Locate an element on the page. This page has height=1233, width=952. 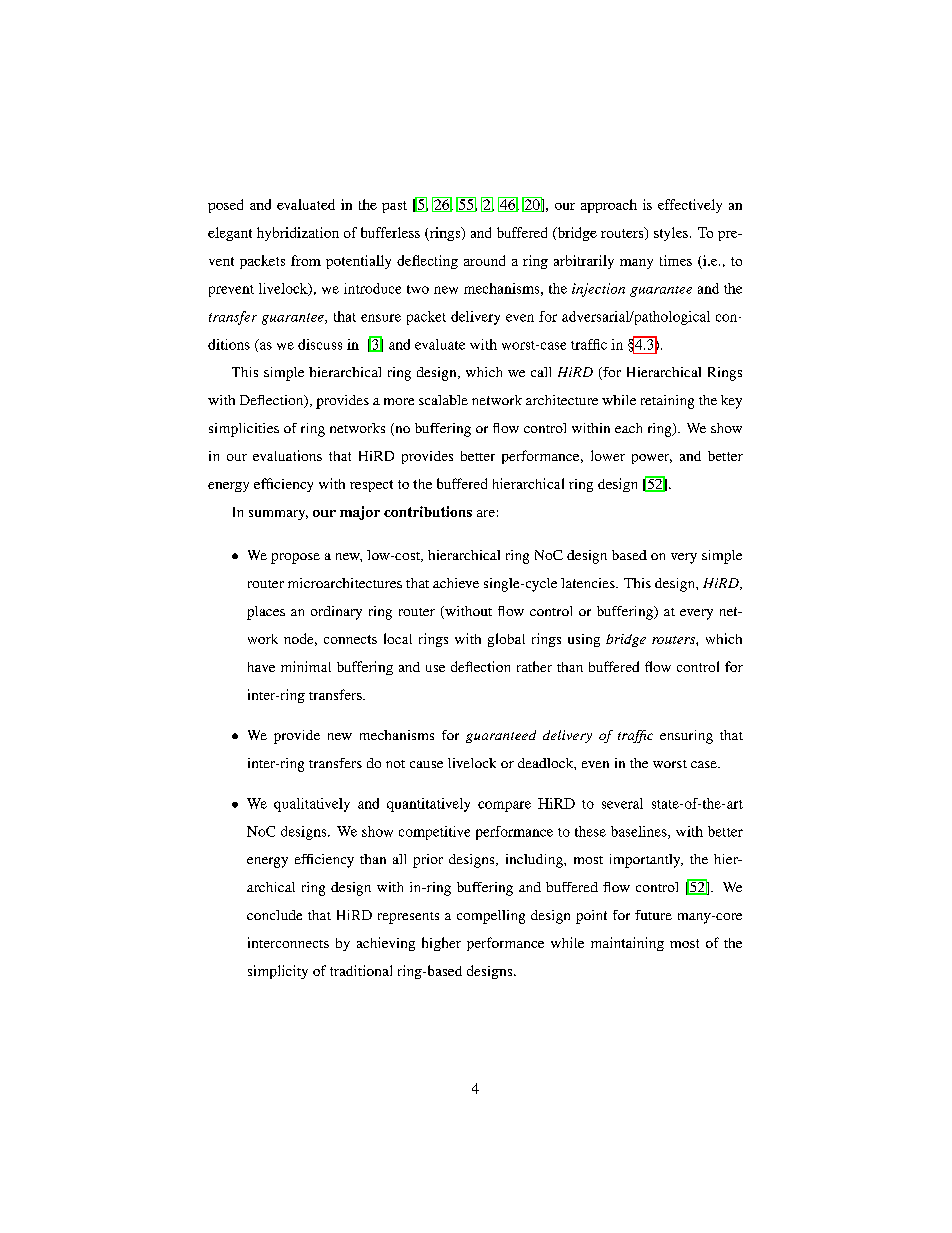
around is located at coordinates (484, 260).
